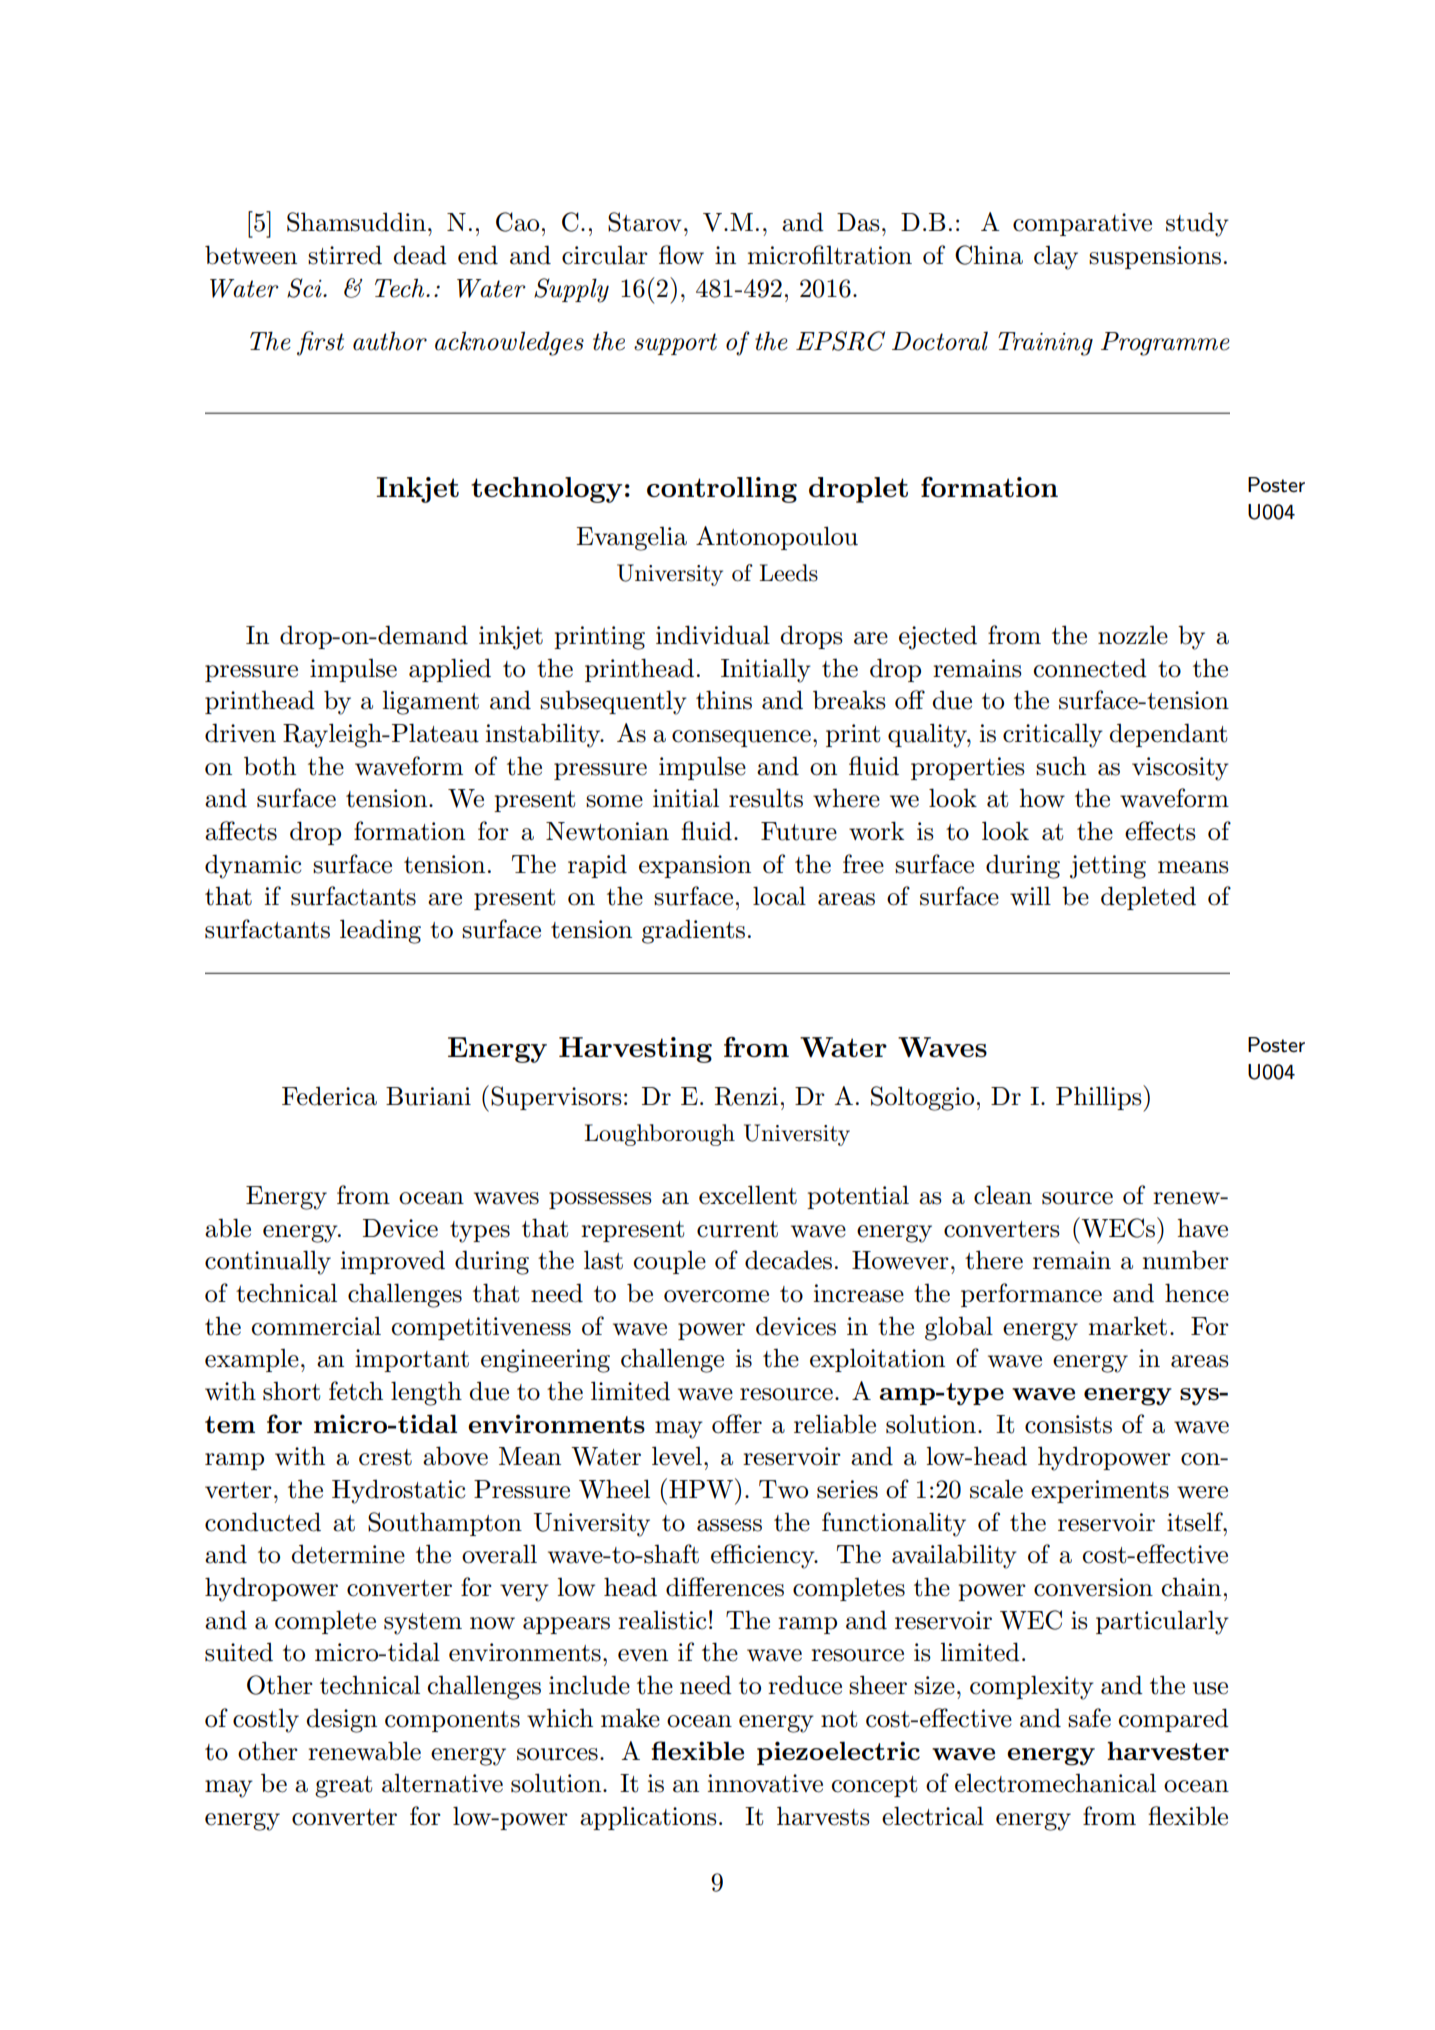  What do you see at coordinates (329, 1096) in the screenshot?
I see `Federica` at bounding box center [329, 1096].
